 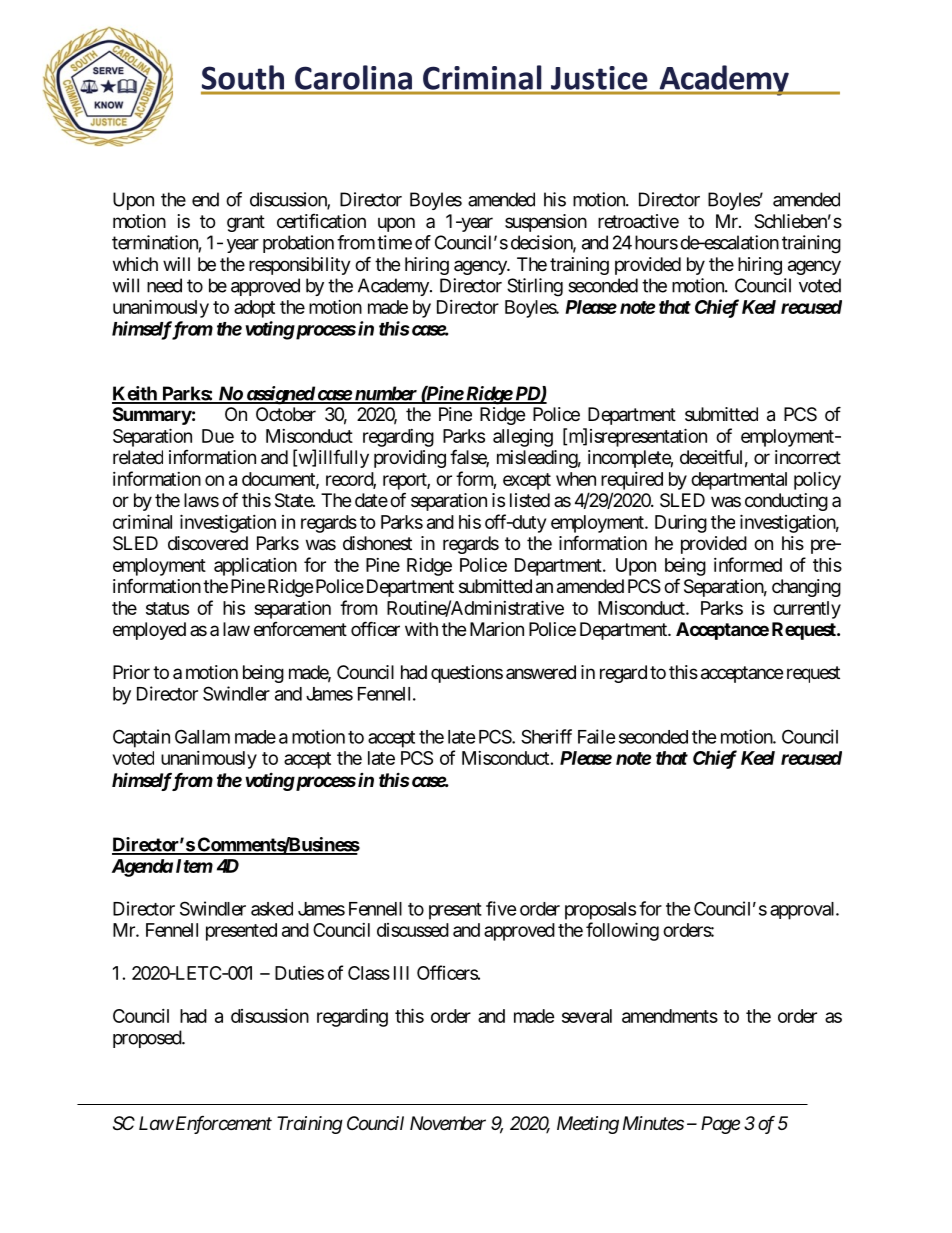 I want to click on listed, so click(x=530, y=500).
